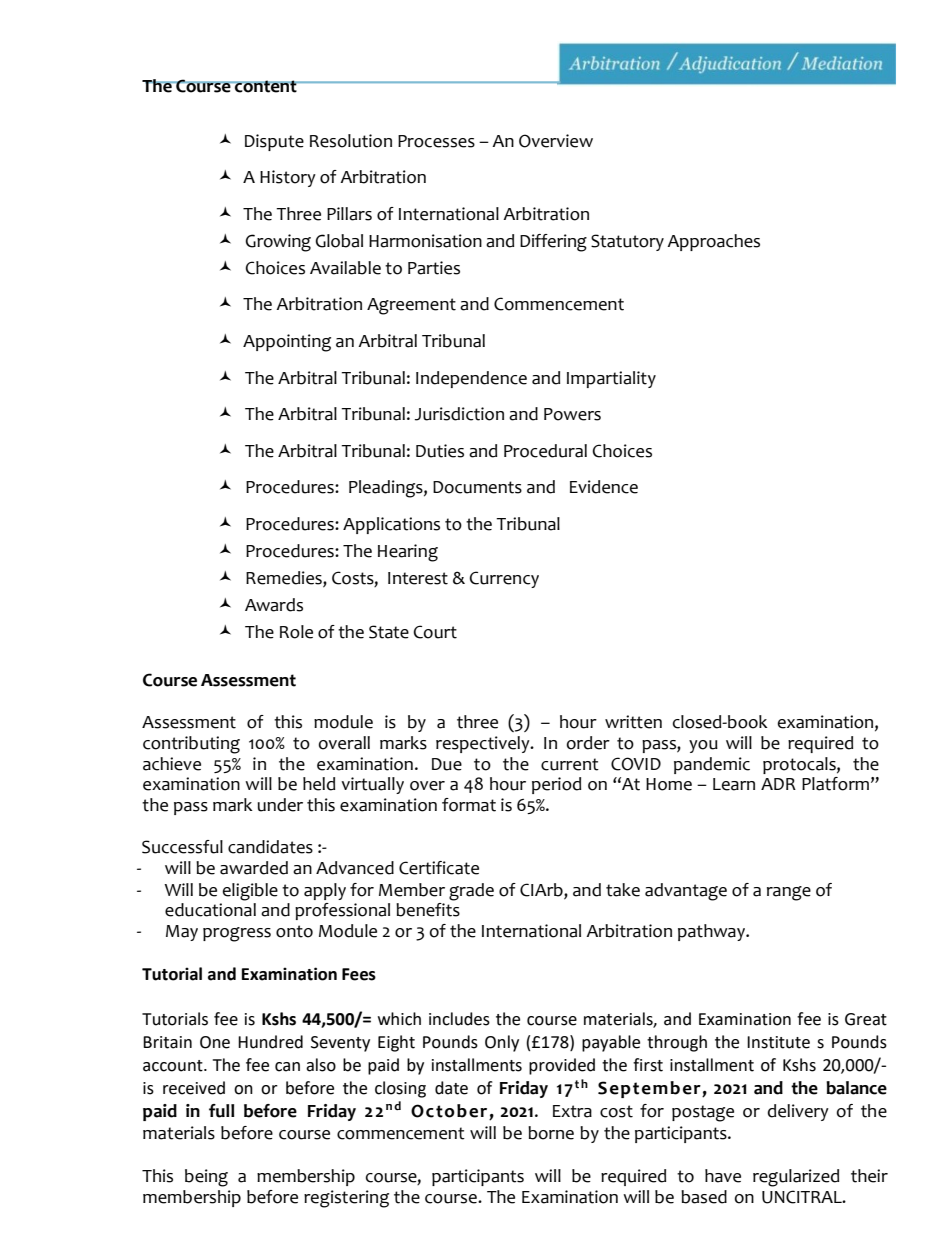 The height and width of the screenshot is (1233, 952). I want to click on format, so click(469, 805).
